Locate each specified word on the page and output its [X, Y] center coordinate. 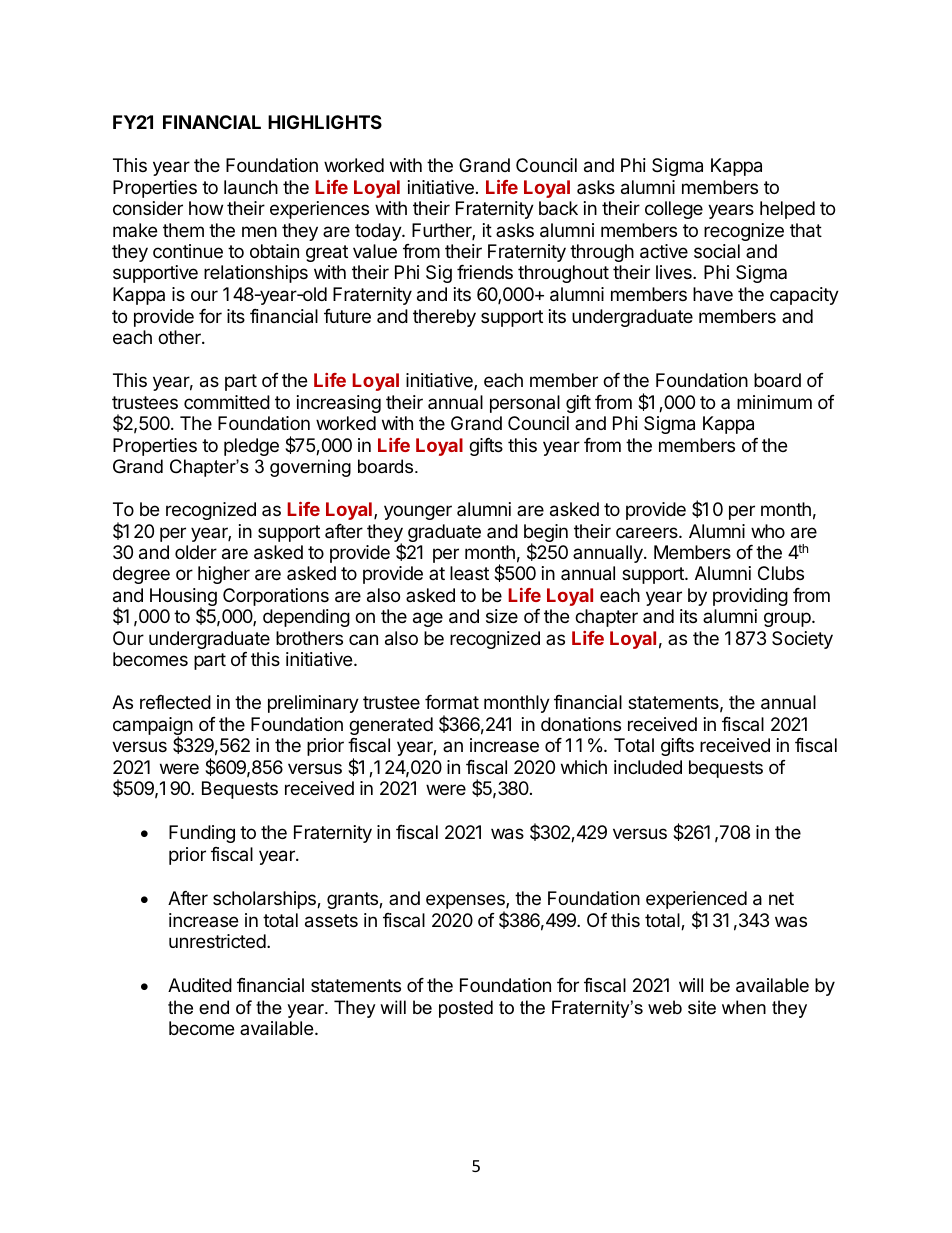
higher [224, 575]
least [469, 573]
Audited [200, 985]
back [558, 208]
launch [251, 187]
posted [466, 1009]
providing [750, 597]
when [744, 1007]
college [674, 210]
